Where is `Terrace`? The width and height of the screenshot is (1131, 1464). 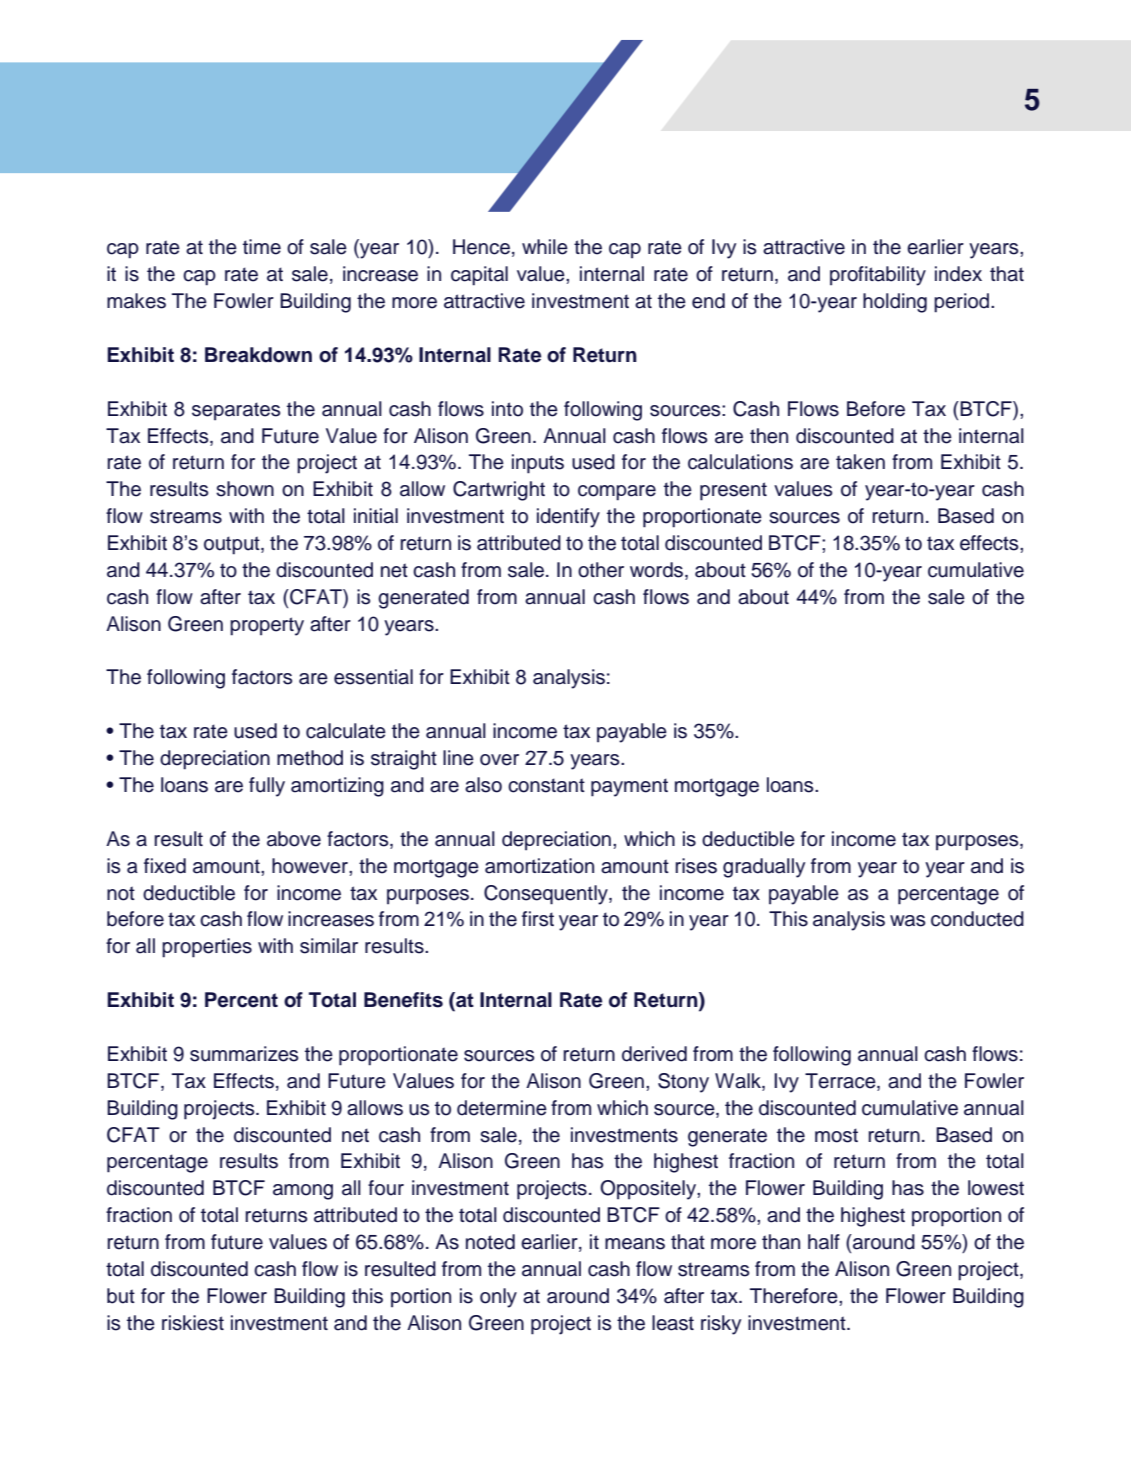
Terrace is located at coordinates (841, 1081).
